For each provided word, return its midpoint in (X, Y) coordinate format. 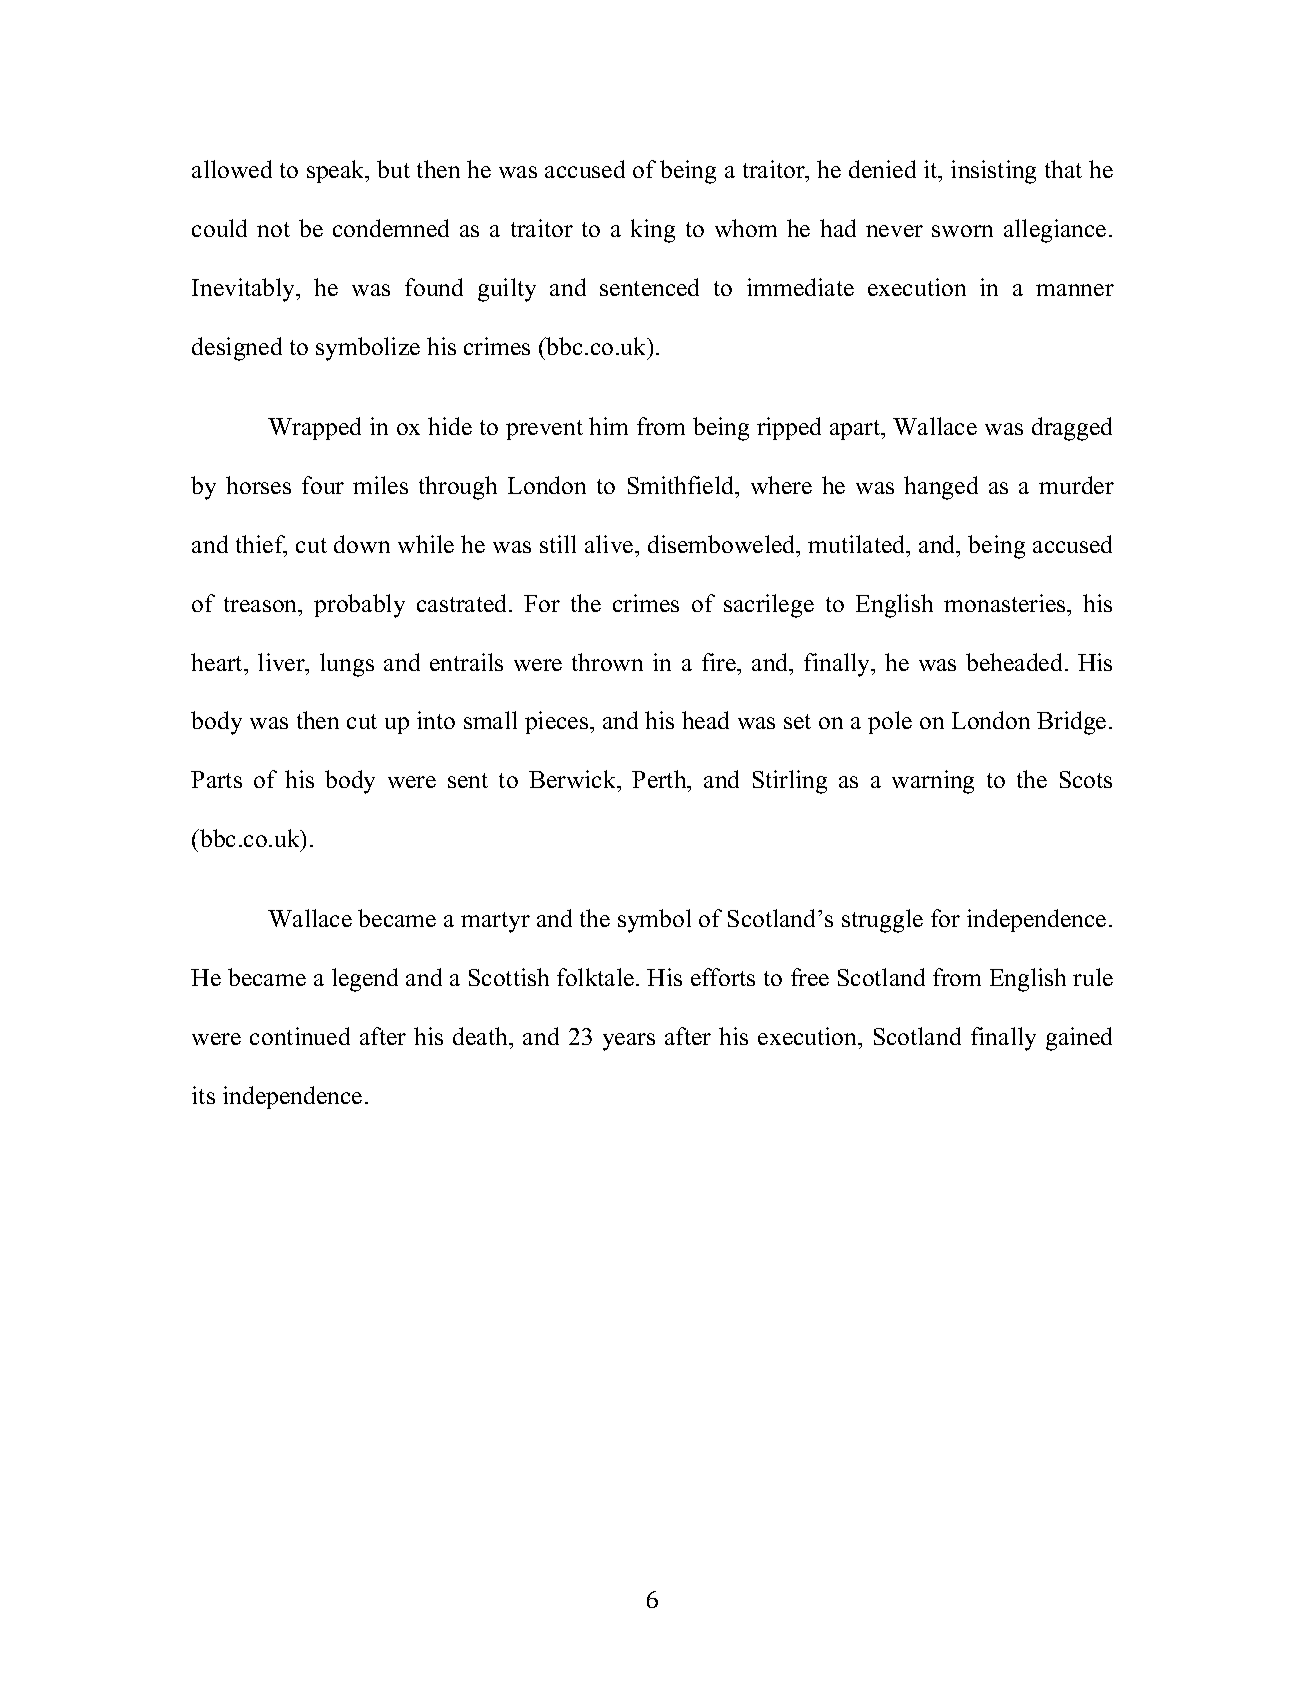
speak (337, 171)
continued (300, 1036)
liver (283, 663)
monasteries (1006, 603)
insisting (993, 172)
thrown (607, 662)
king (653, 231)
